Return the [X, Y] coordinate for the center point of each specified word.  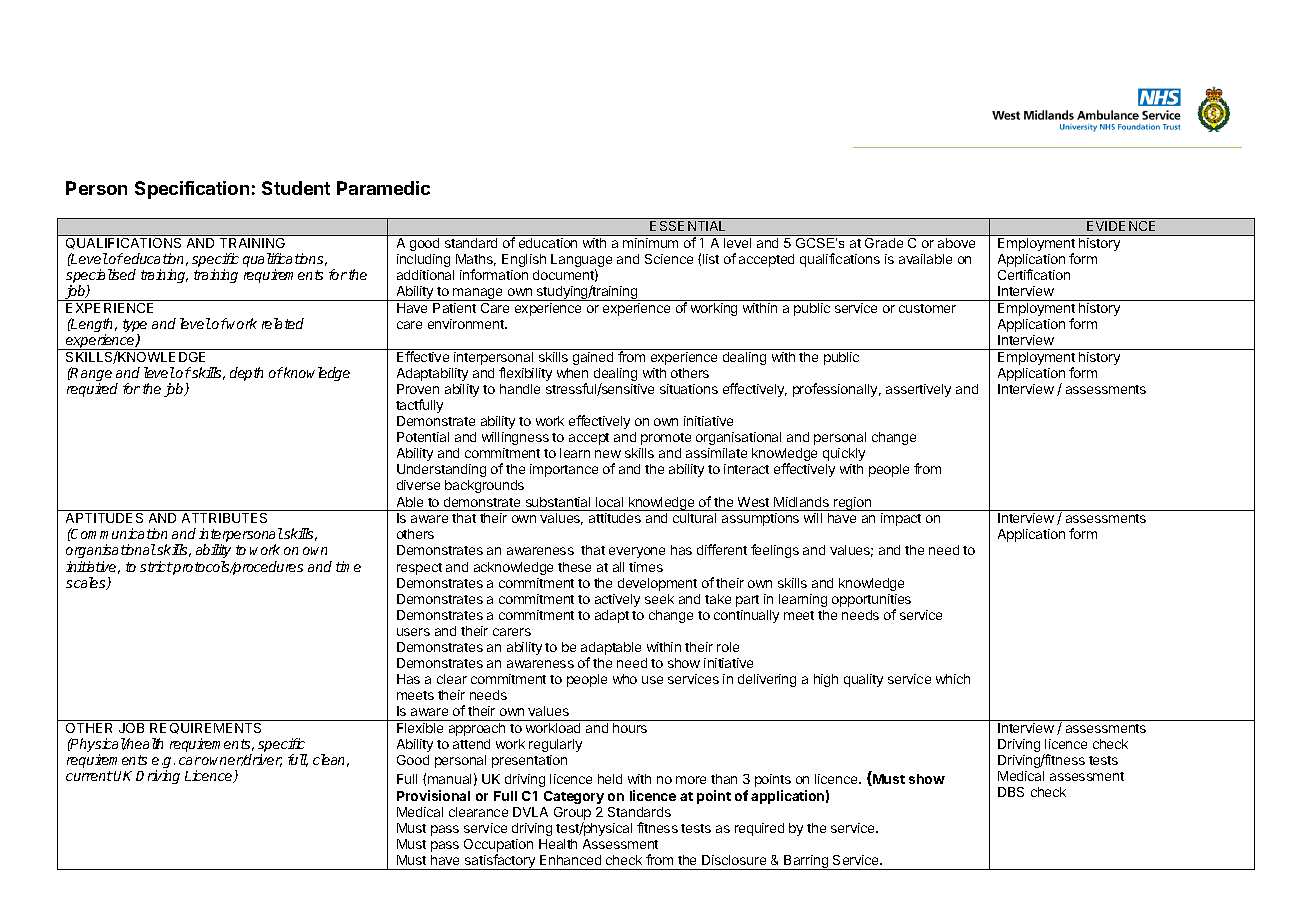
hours [630, 728]
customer [927, 308]
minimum [650, 243]
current [89, 776]
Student [296, 188]
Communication [118, 533]
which [953, 679]
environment [467, 324]
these [574, 567]
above [956, 243]
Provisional [433, 795]
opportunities [871, 600]
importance [564, 470]
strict [156, 566]
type [135, 327]
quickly [844, 454]
